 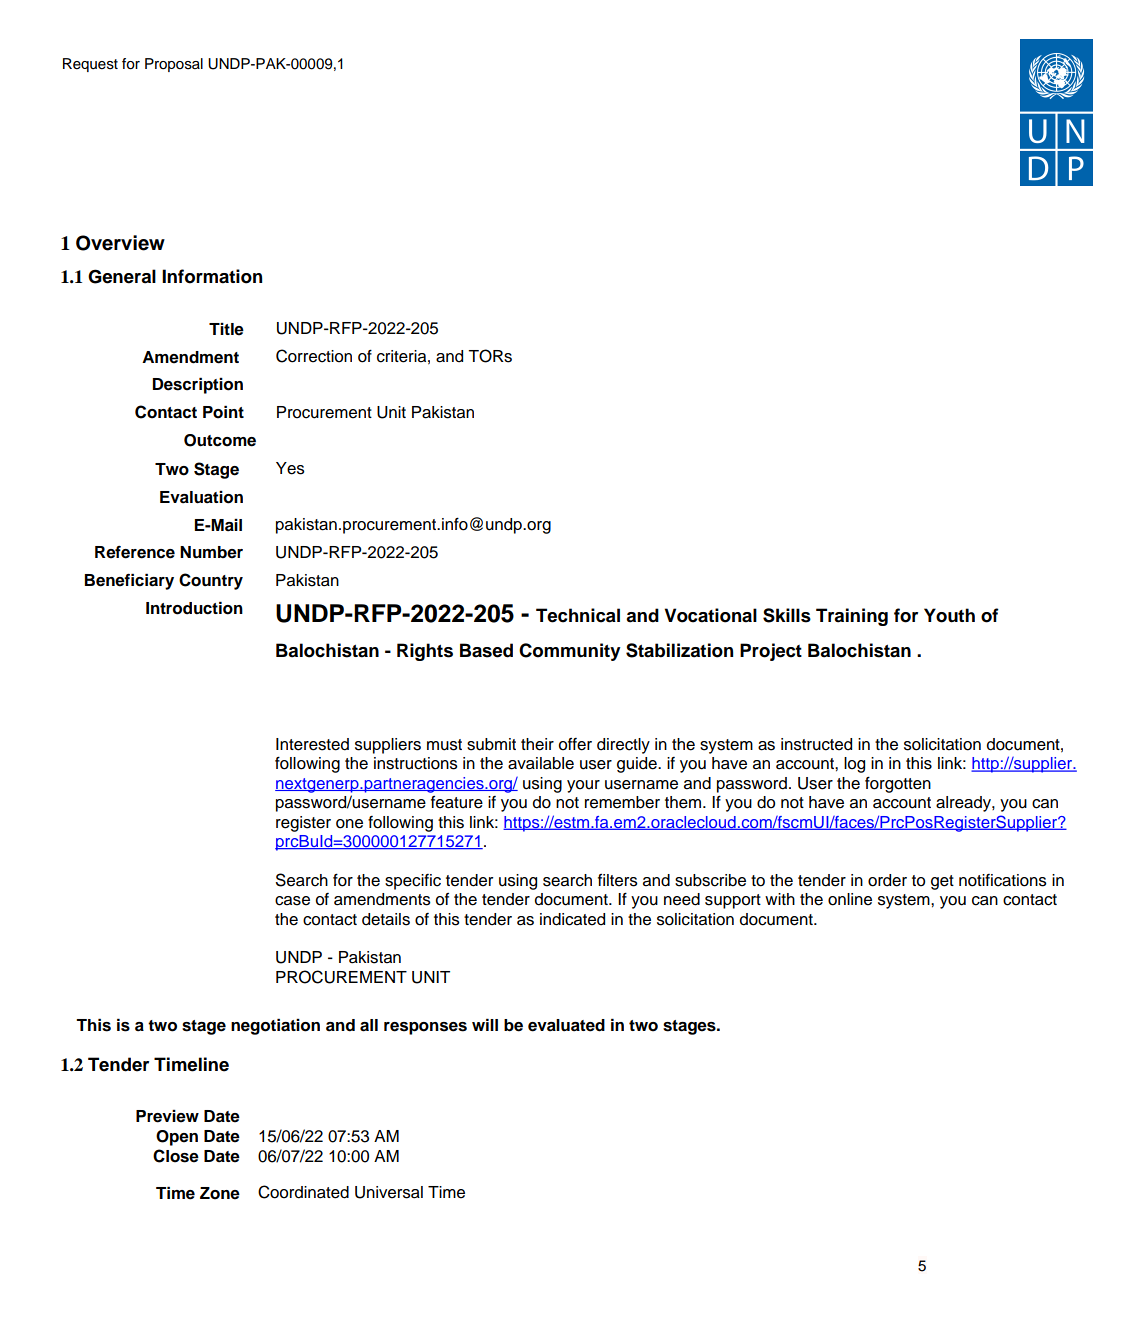 I want to click on Close, so click(x=176, y=1156).
